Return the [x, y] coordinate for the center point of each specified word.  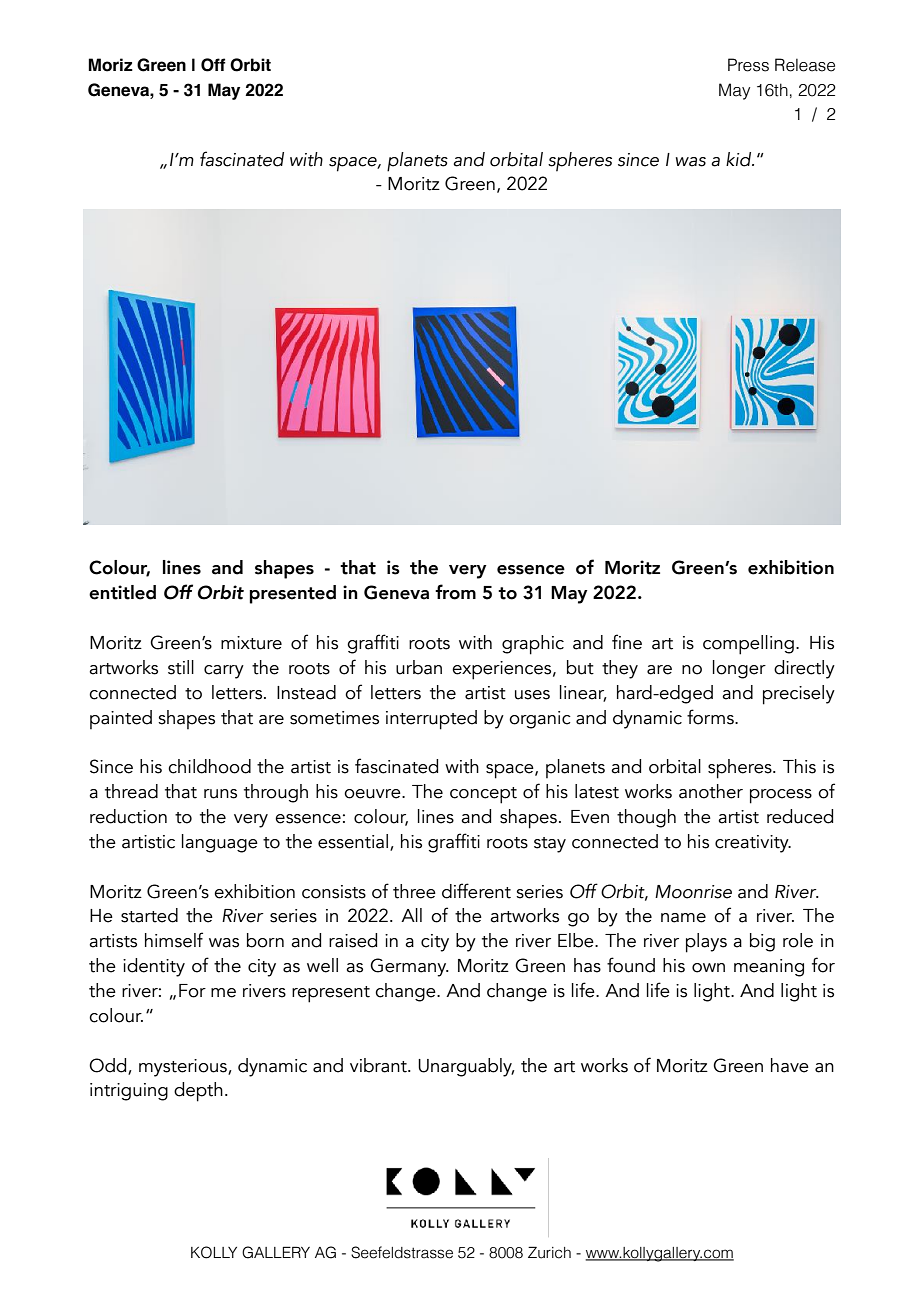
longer [739, 669]
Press [748, 65]
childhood [209, 766]
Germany [409, 967]
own [708, 968]
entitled [122, 592]
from [455, 592]
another [711, 791]
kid [740, 159]
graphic [533, 645]
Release [805, 65]
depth [198, 1092]
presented [292, 594]
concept [483, 795]
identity [154, 967]
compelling [748, 645]
